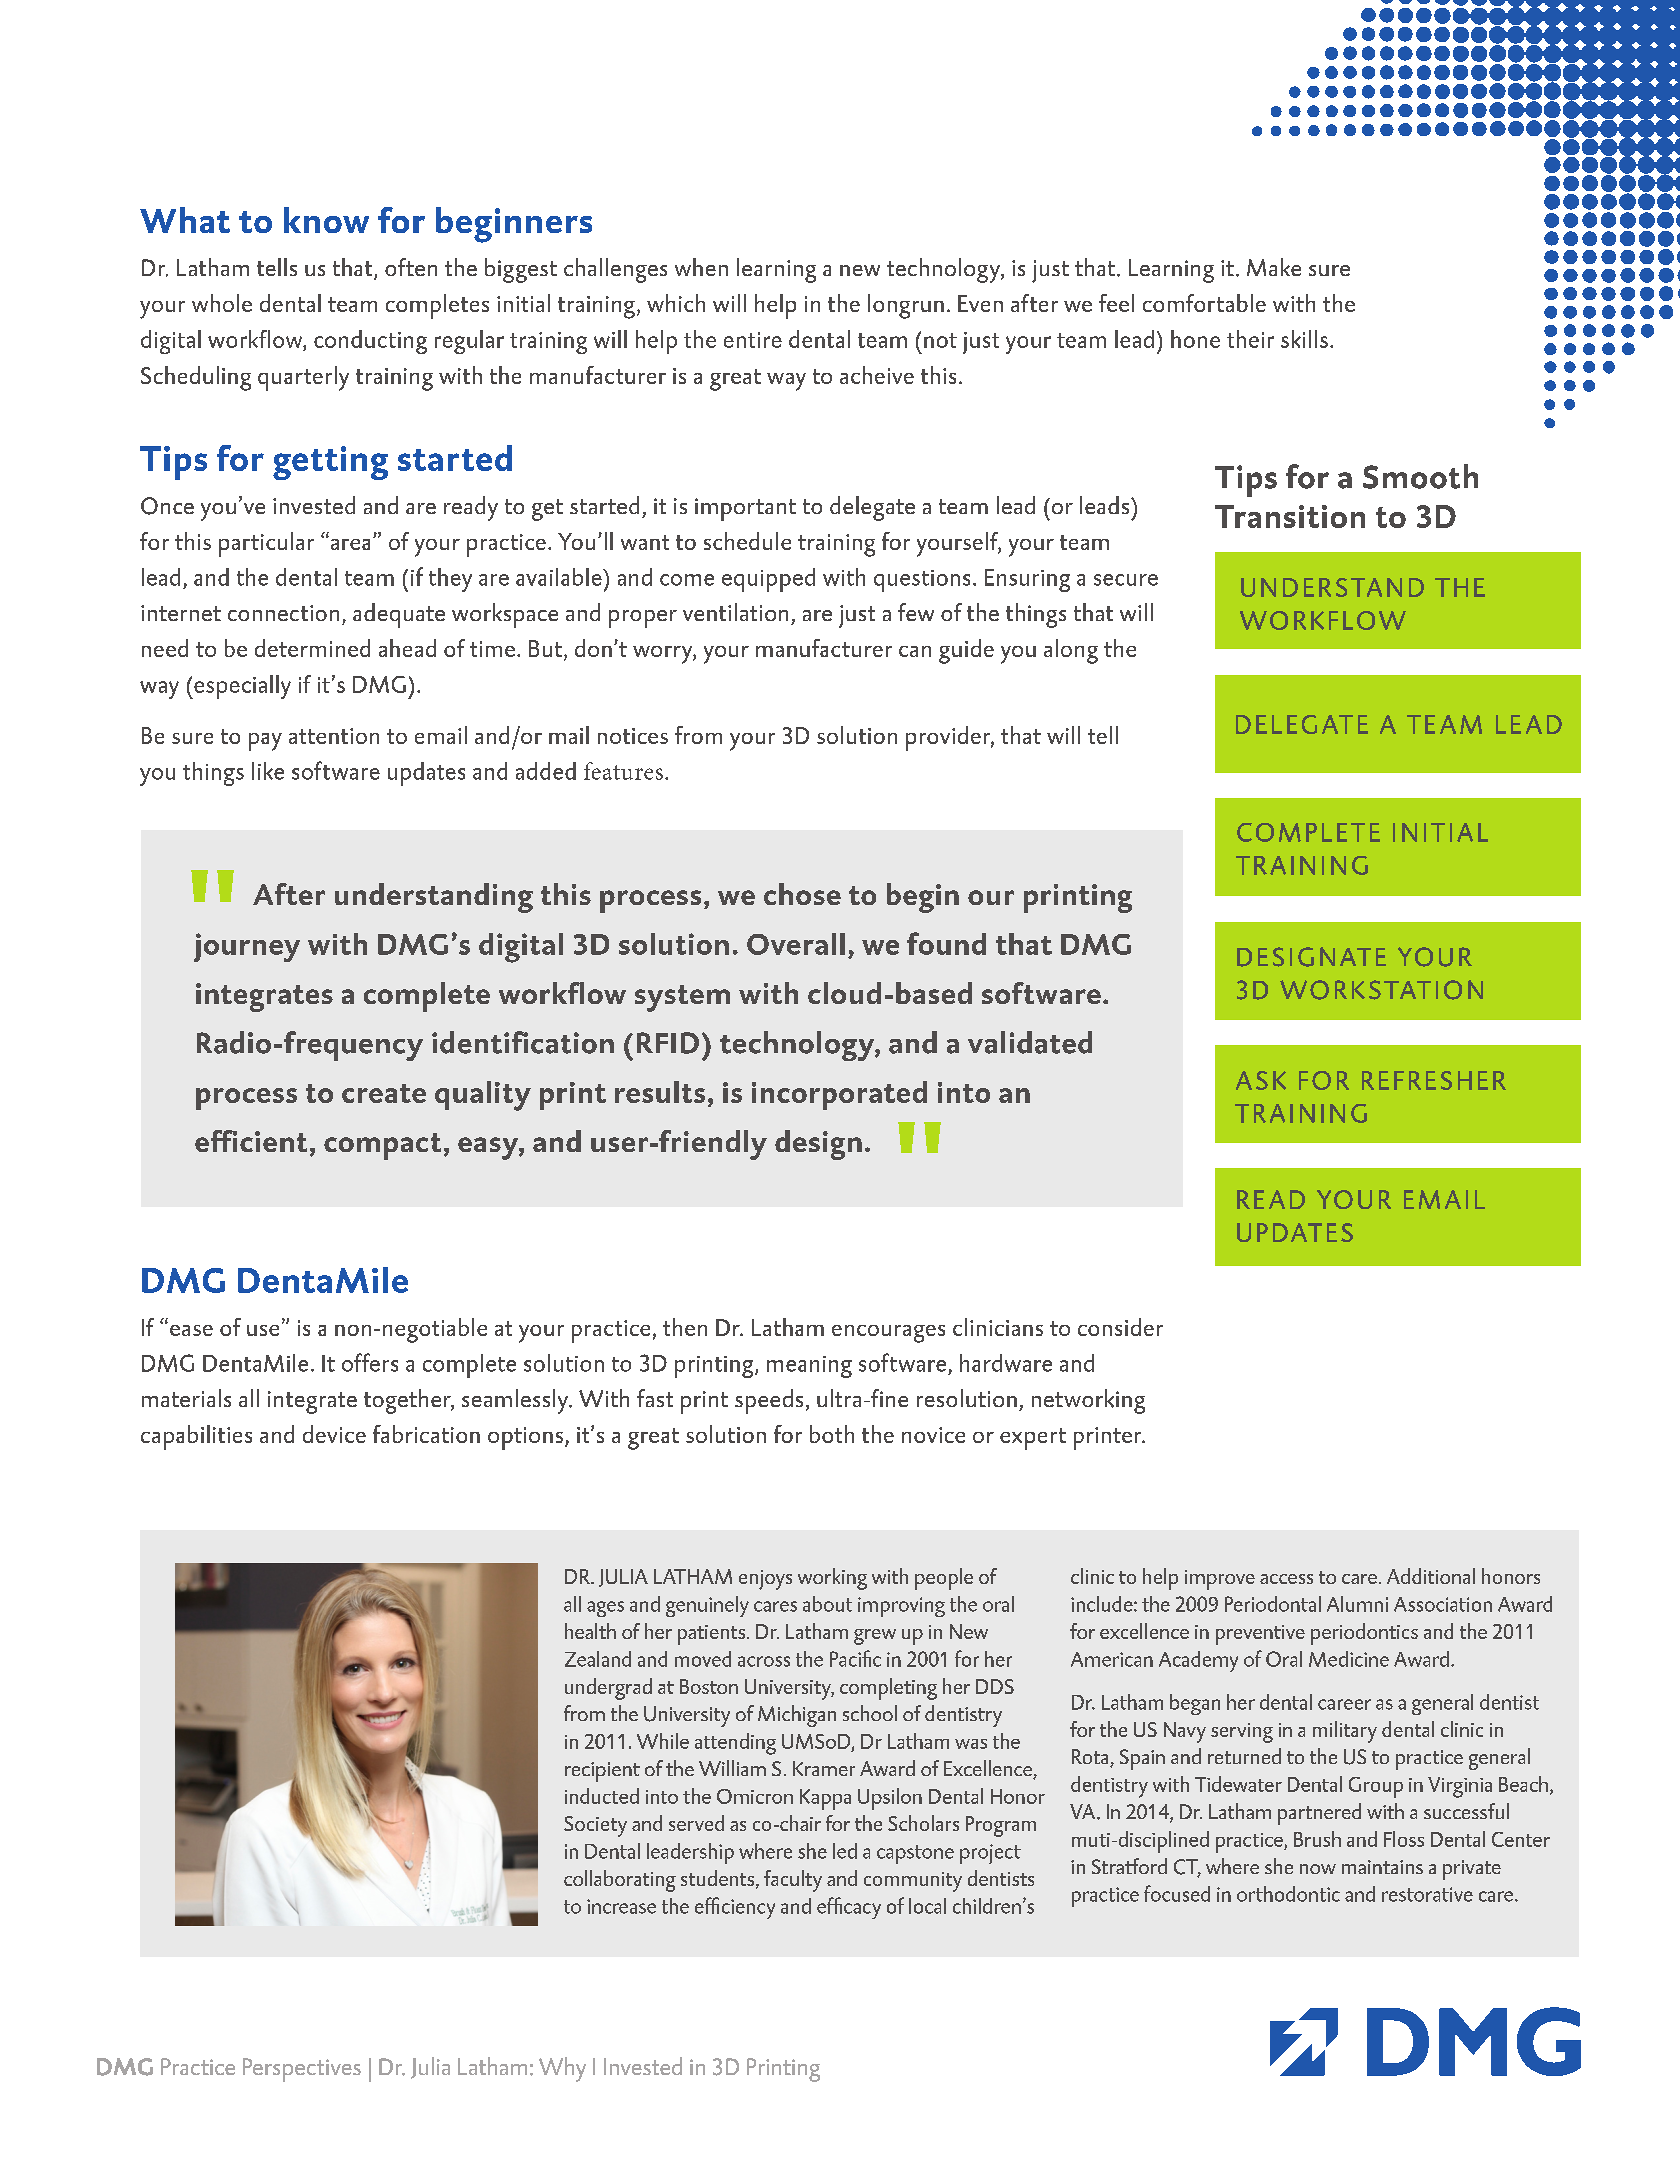 This image has height=2174, width=1680. What do you see at coordinates (827, 1604) in the image?
I see `about` at bounding box center [827, 1604].
